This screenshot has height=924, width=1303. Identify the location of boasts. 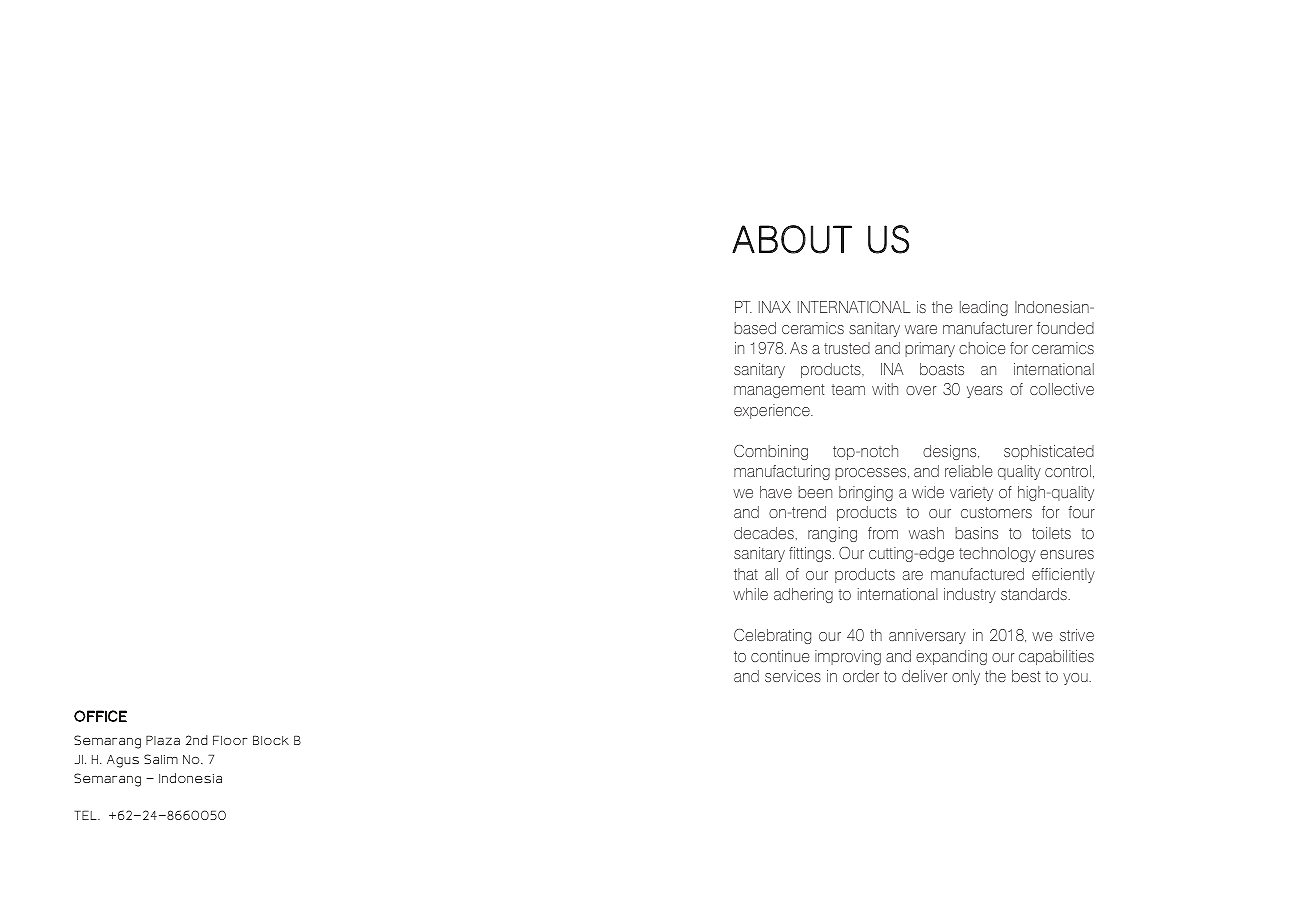
(942, 369).
